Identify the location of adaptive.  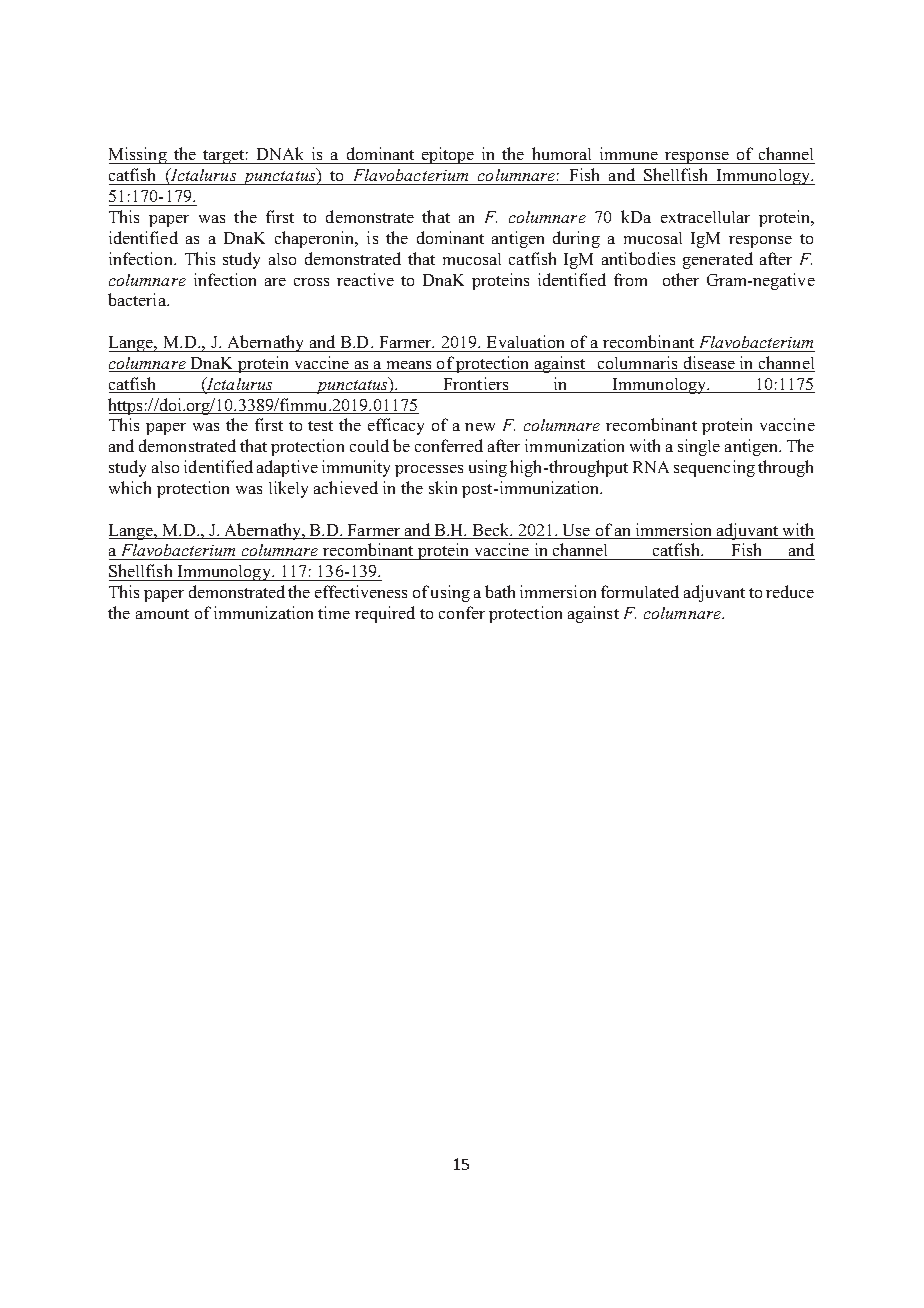
(287, 468).
